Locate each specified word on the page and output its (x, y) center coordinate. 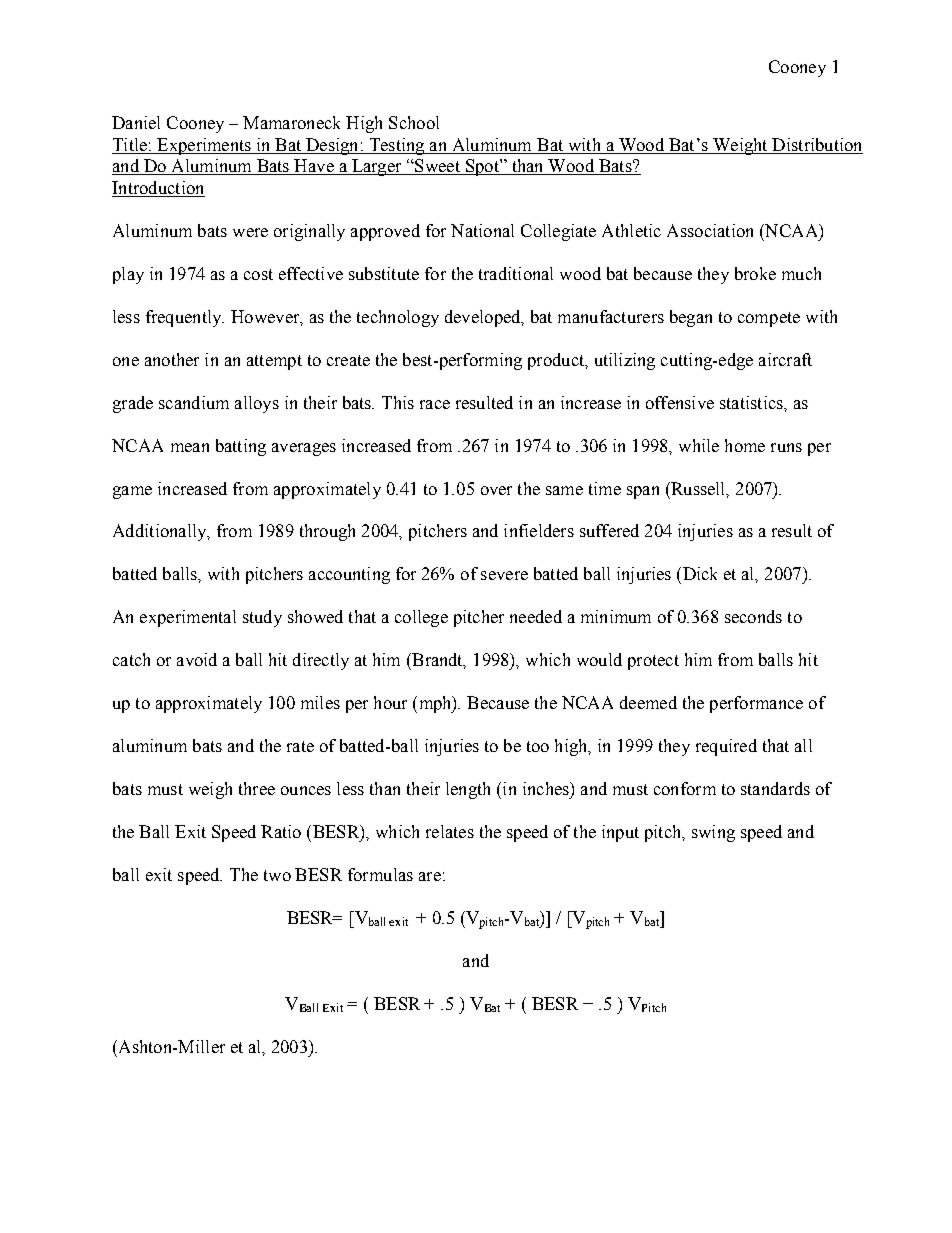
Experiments (204, 146)
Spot (482, 167)
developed (484, 318)
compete (769, 319)
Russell (698, 489)
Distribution (816, 144)
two (277, 875)
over (496, 490)
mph (435, 704)
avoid (197, 659)
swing (713, 833)
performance (756, 704)
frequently (185, 318)
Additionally (161, 532)
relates (450, 831)
